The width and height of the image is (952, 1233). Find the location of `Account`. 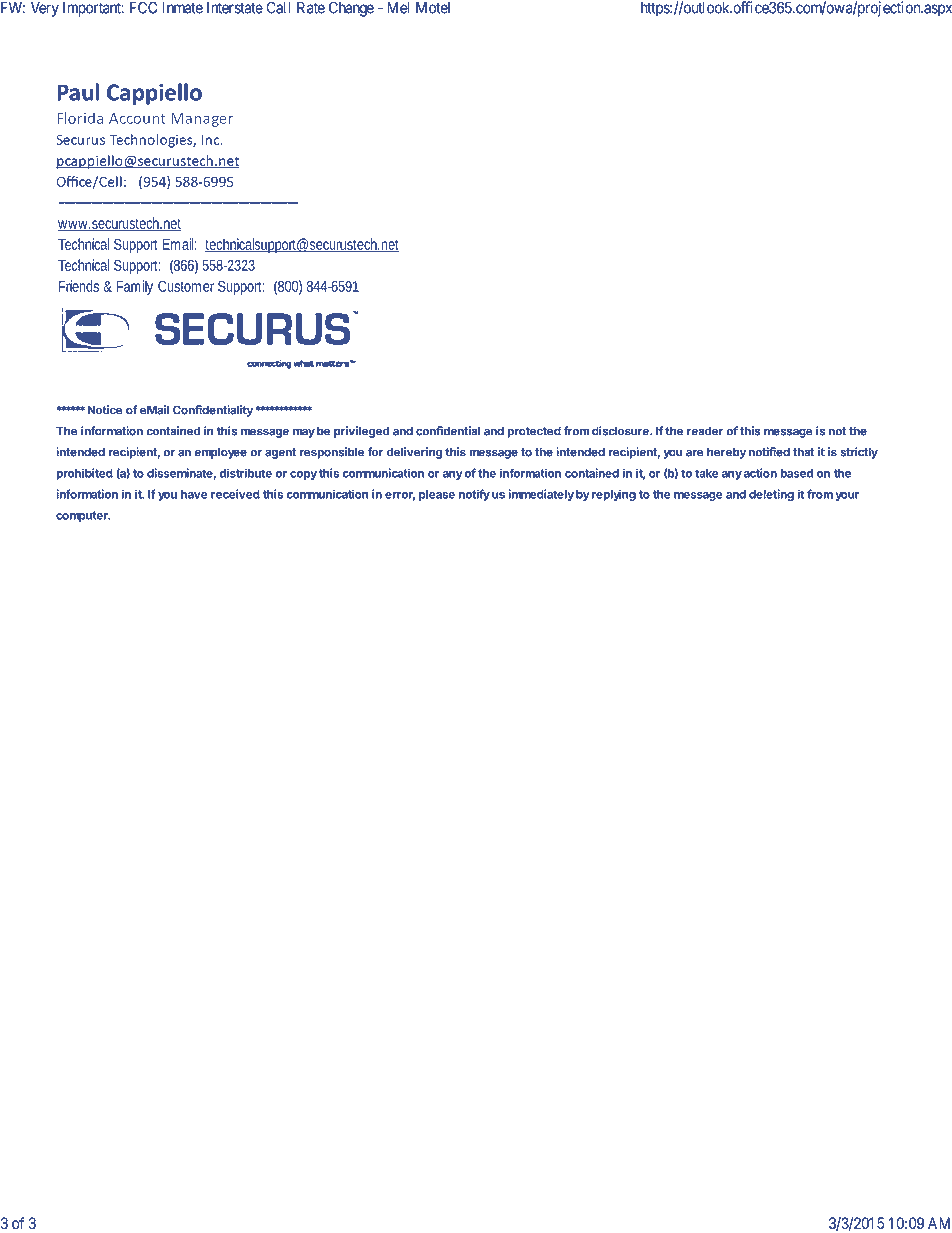

Account is located at coordinates (137, 118).
